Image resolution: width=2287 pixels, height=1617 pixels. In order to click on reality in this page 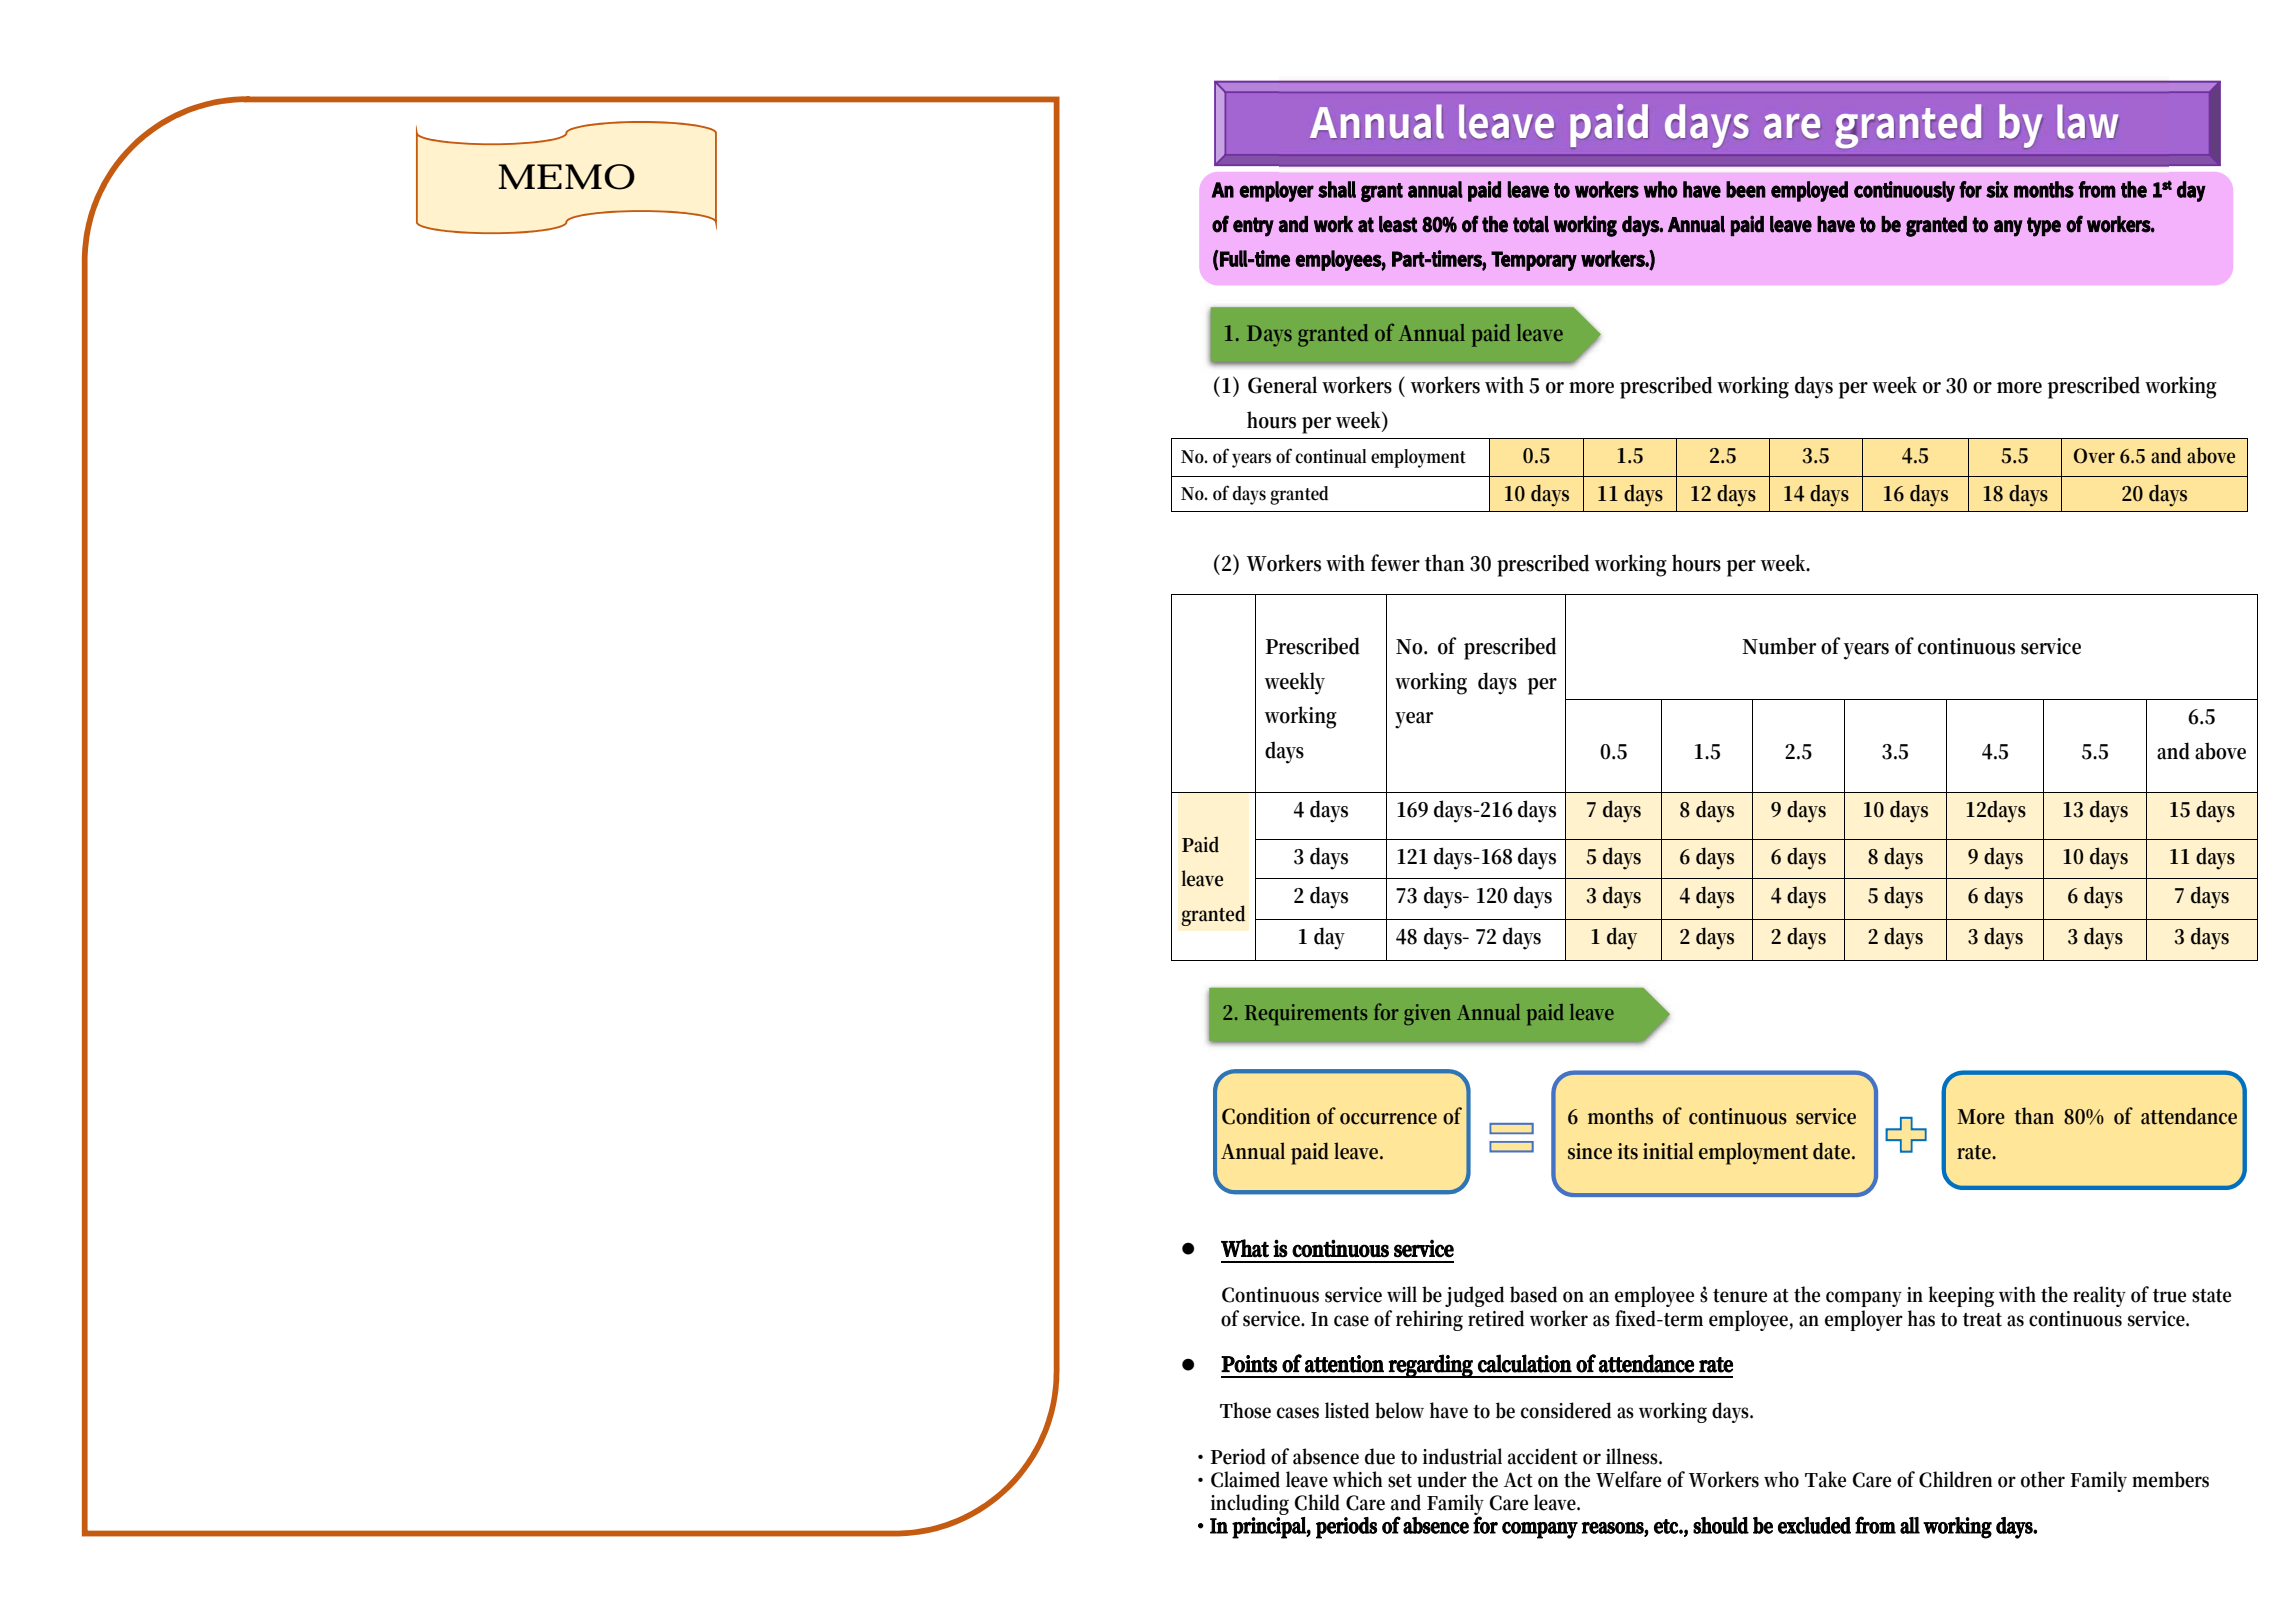, I will do `click(2099, 1296)`.
